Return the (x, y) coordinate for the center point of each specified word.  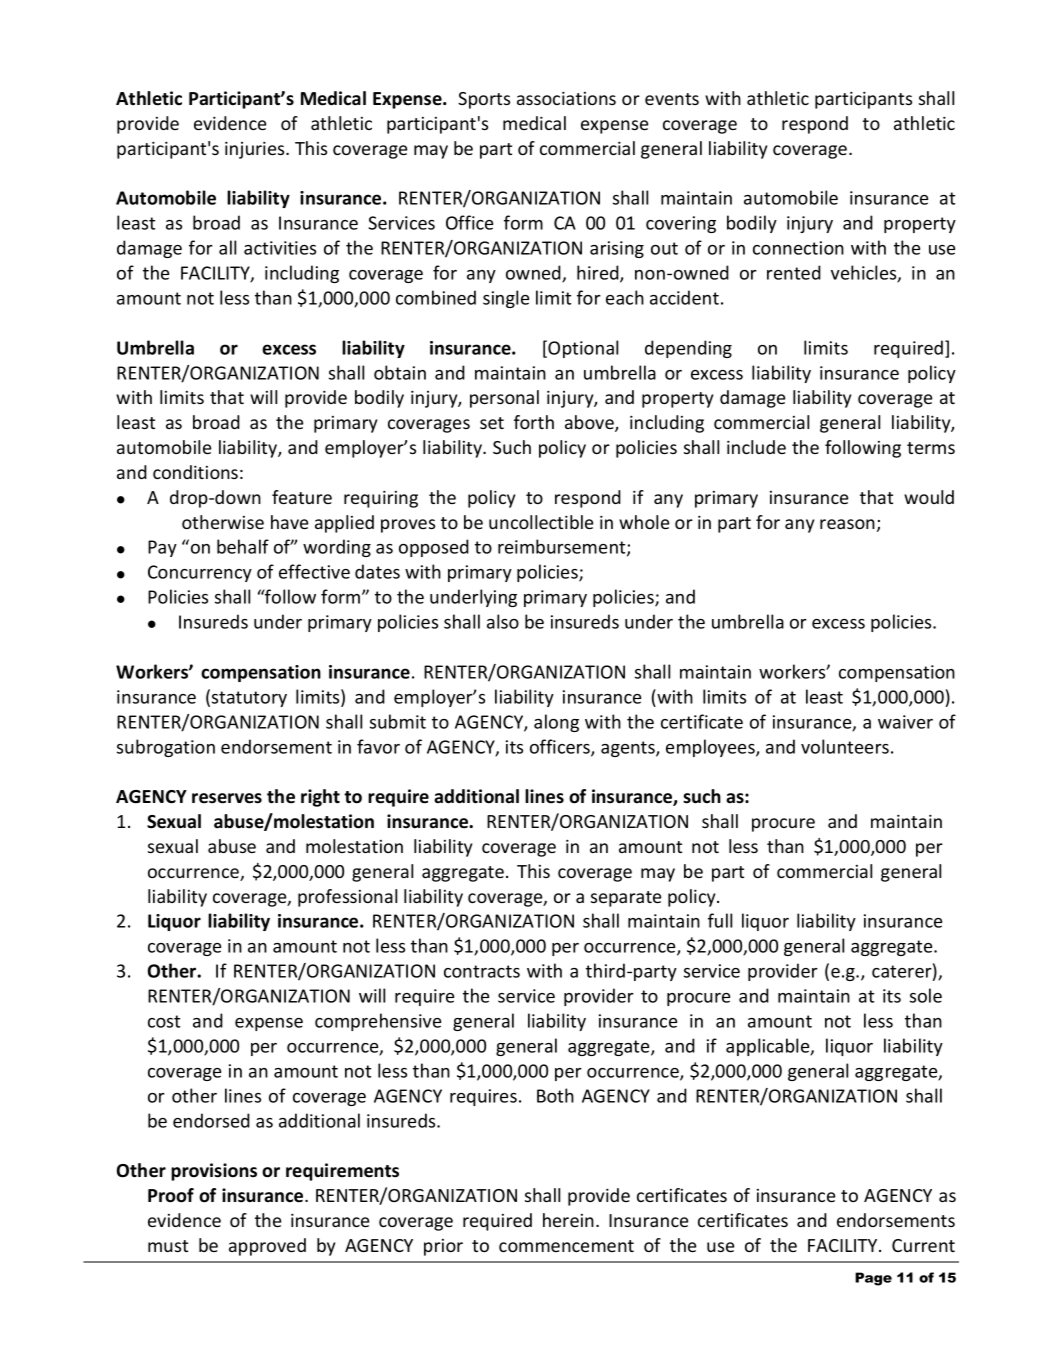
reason (847, 524)
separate (626, 899)
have (289, 522)
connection (798, 248)
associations (566, 98)
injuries (256, 150)
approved (267, 1247)
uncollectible (541, 522)
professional (347, 898)
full (720, 920)
